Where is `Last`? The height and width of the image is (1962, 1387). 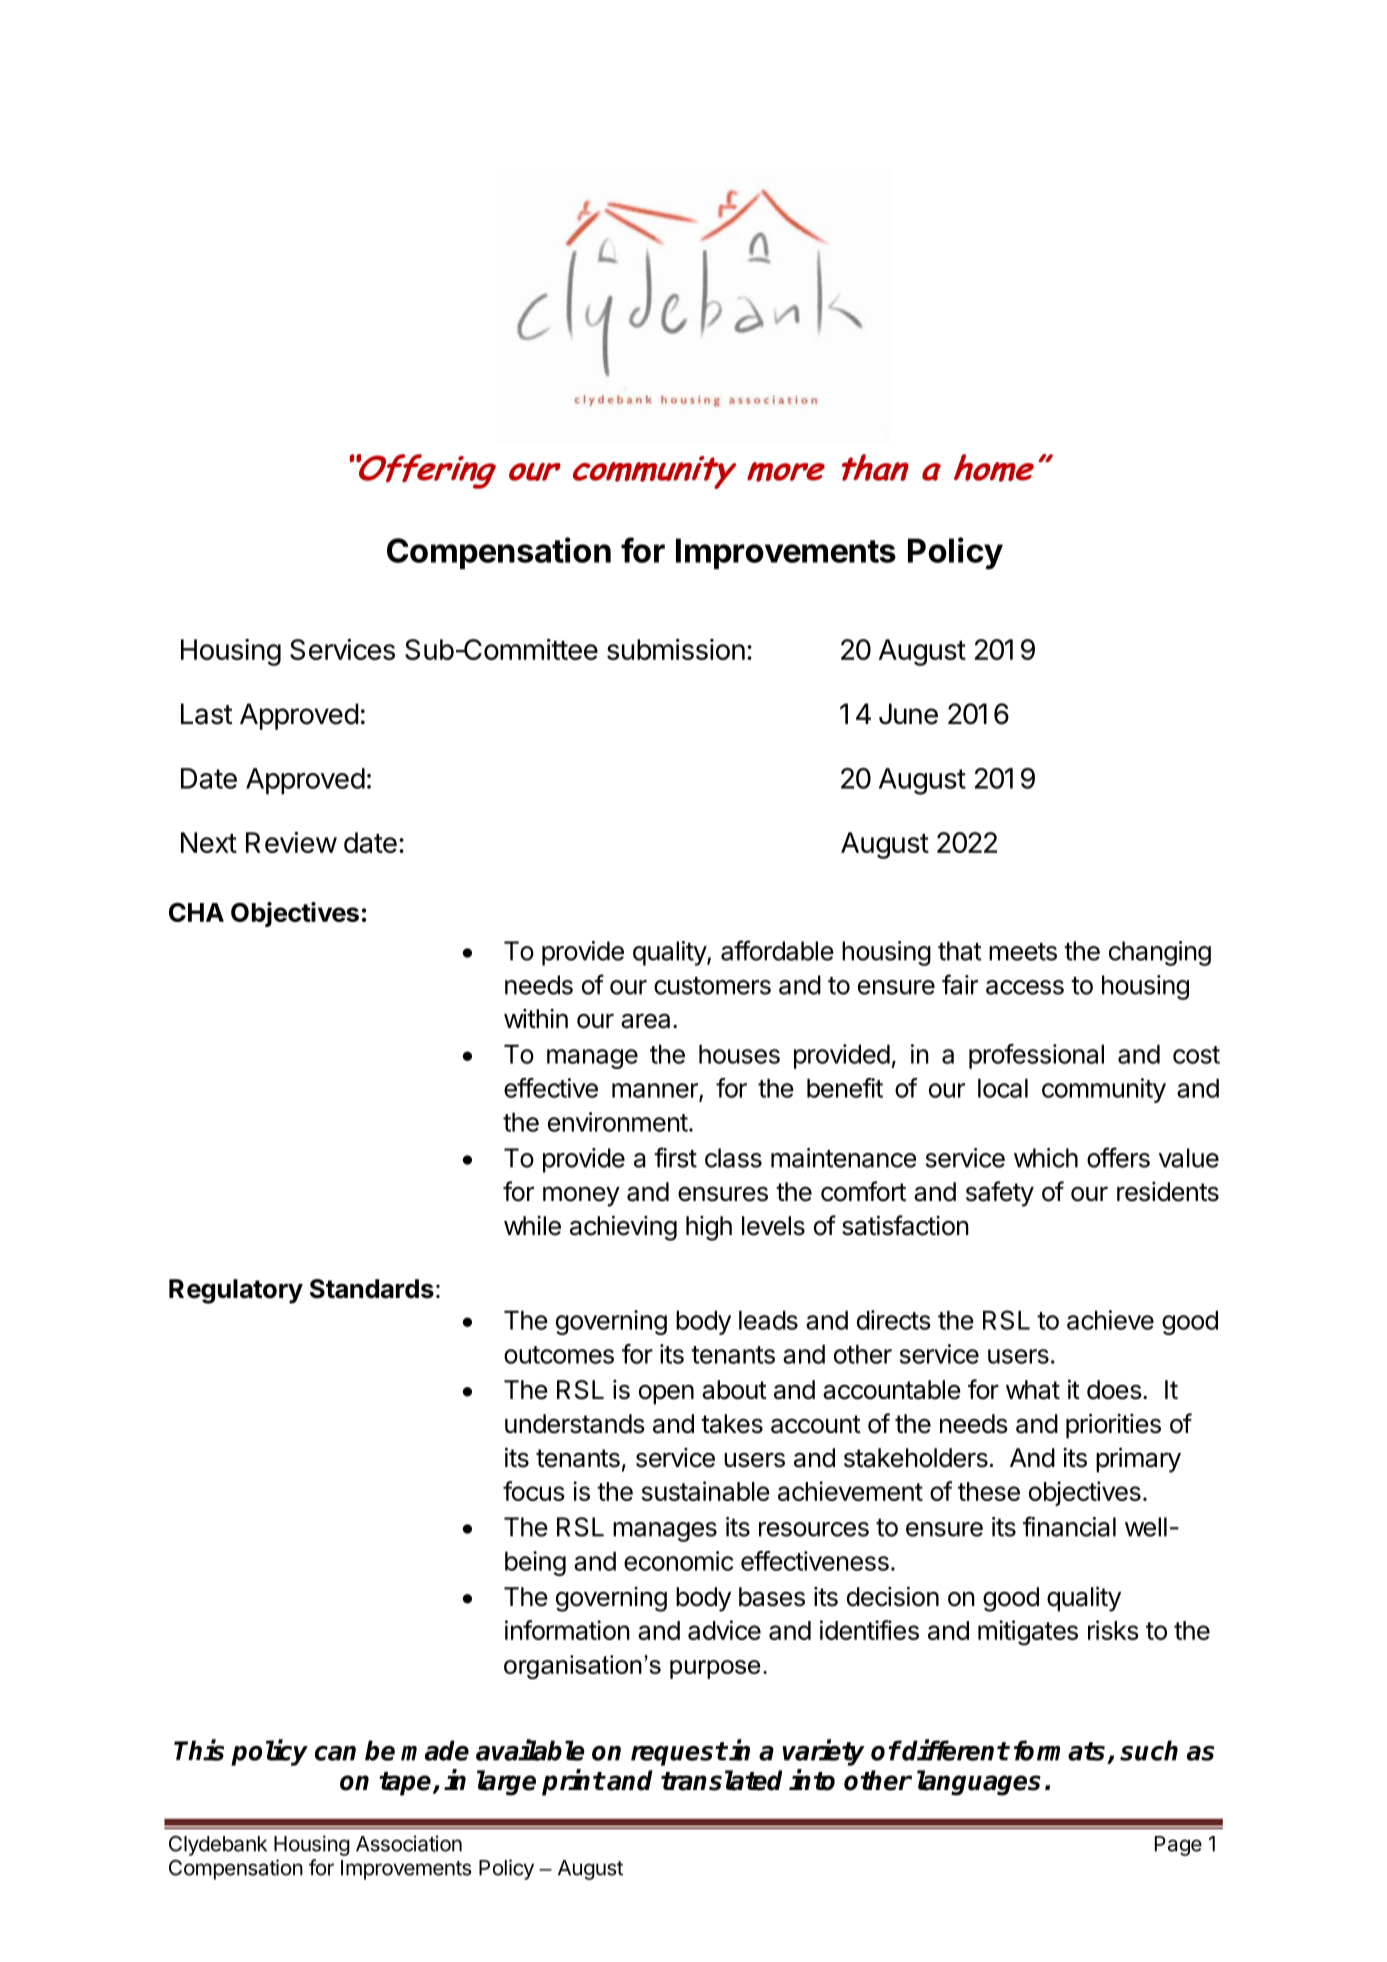 Last is located at coordinates (207, 714).
